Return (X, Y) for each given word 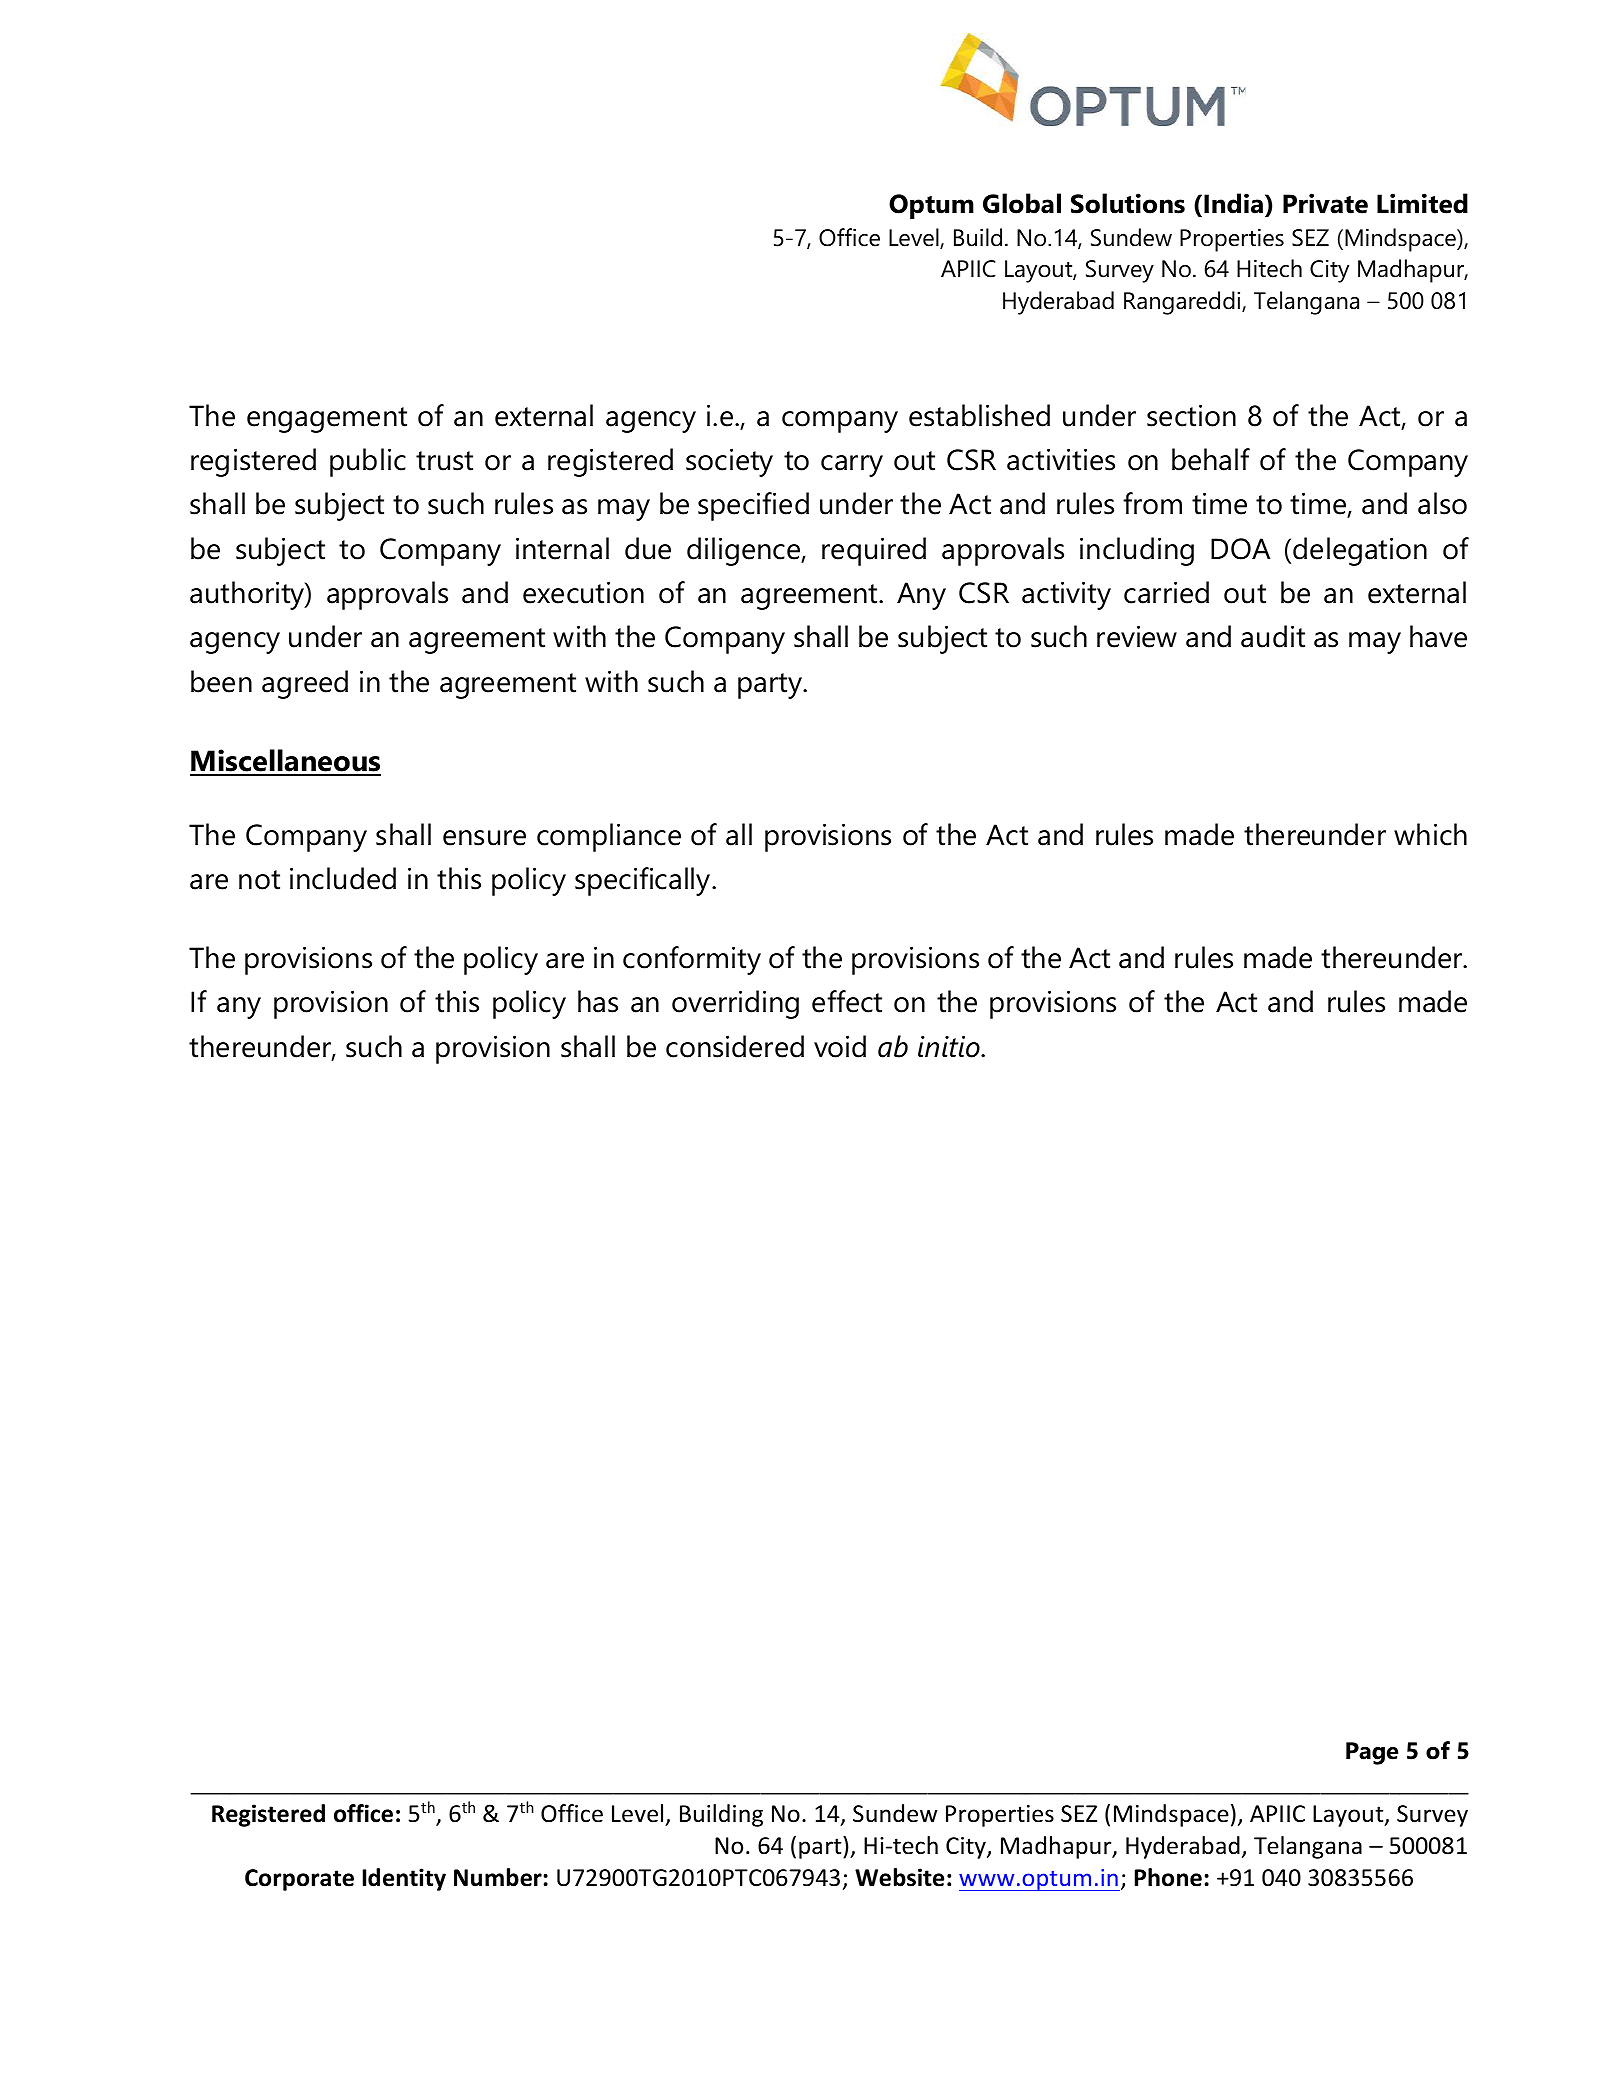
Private (1325, 203)
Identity (404, 1879)
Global (1022, 203)
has (598, 1001)
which (1430, 834)
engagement (327, 420)
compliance (609, 837)
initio (950, 1047)
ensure (484, 838)
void (840, 1046)
